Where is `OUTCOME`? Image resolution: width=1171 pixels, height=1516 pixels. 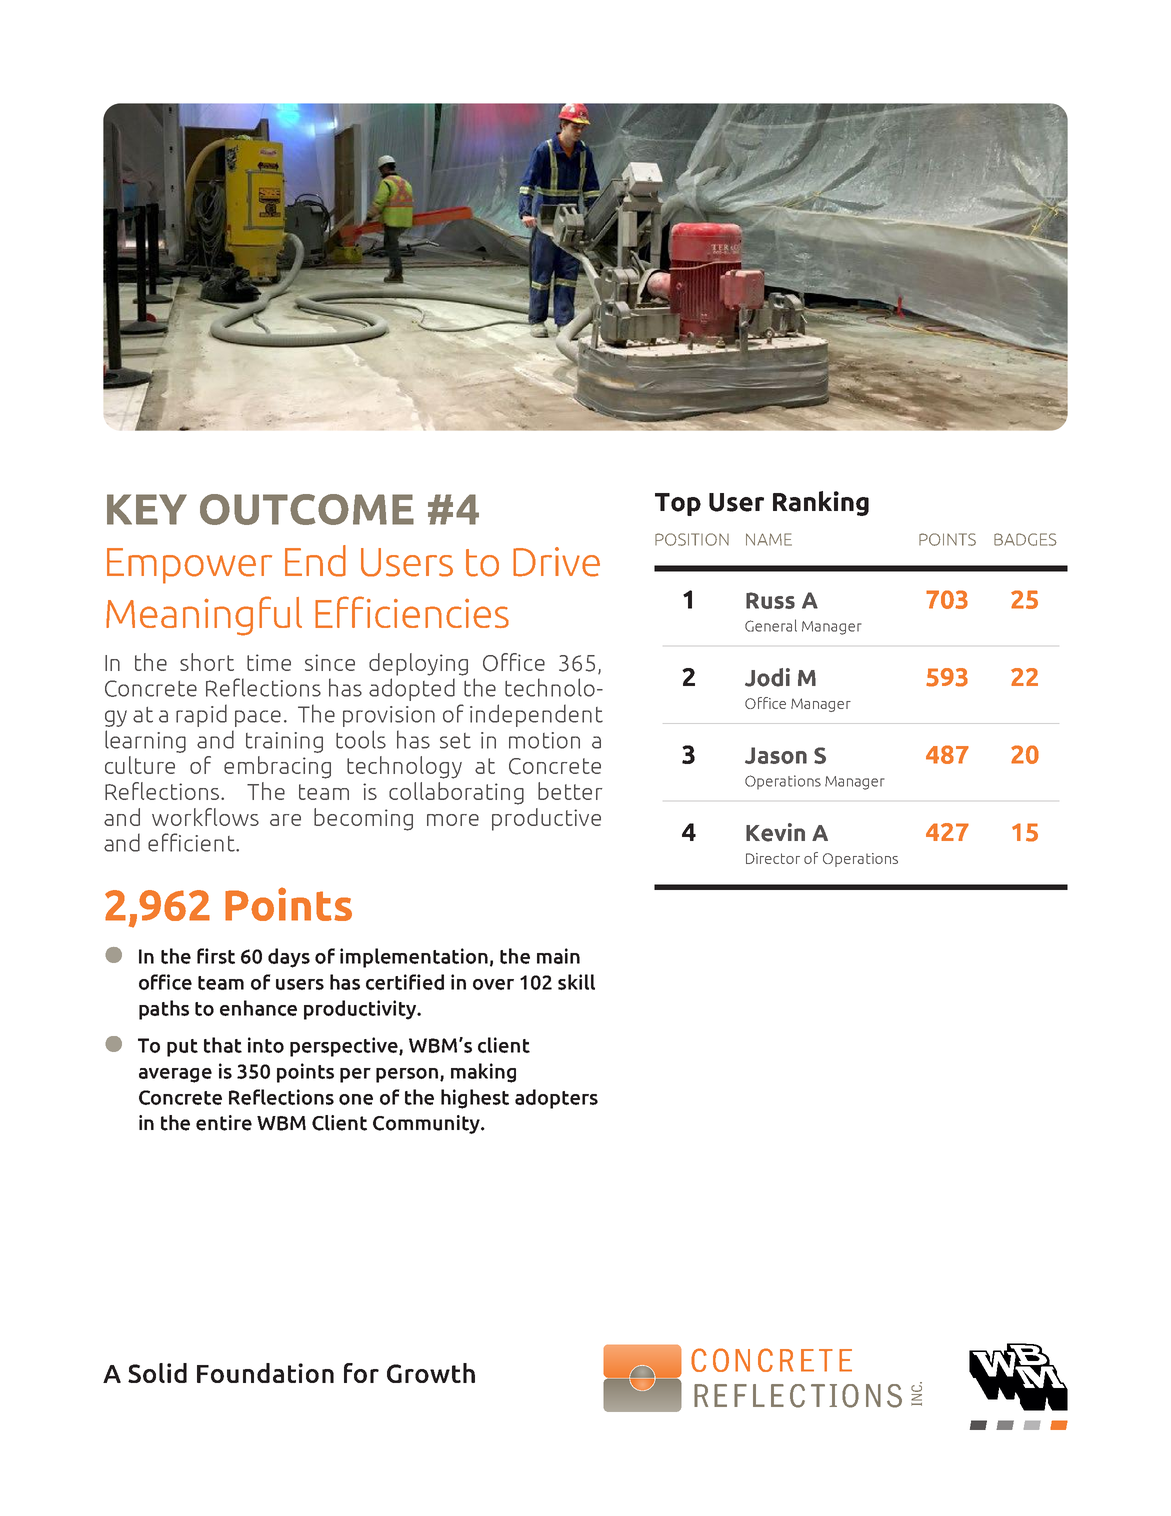
OUTCOME is located at coordinates (307, 509).
